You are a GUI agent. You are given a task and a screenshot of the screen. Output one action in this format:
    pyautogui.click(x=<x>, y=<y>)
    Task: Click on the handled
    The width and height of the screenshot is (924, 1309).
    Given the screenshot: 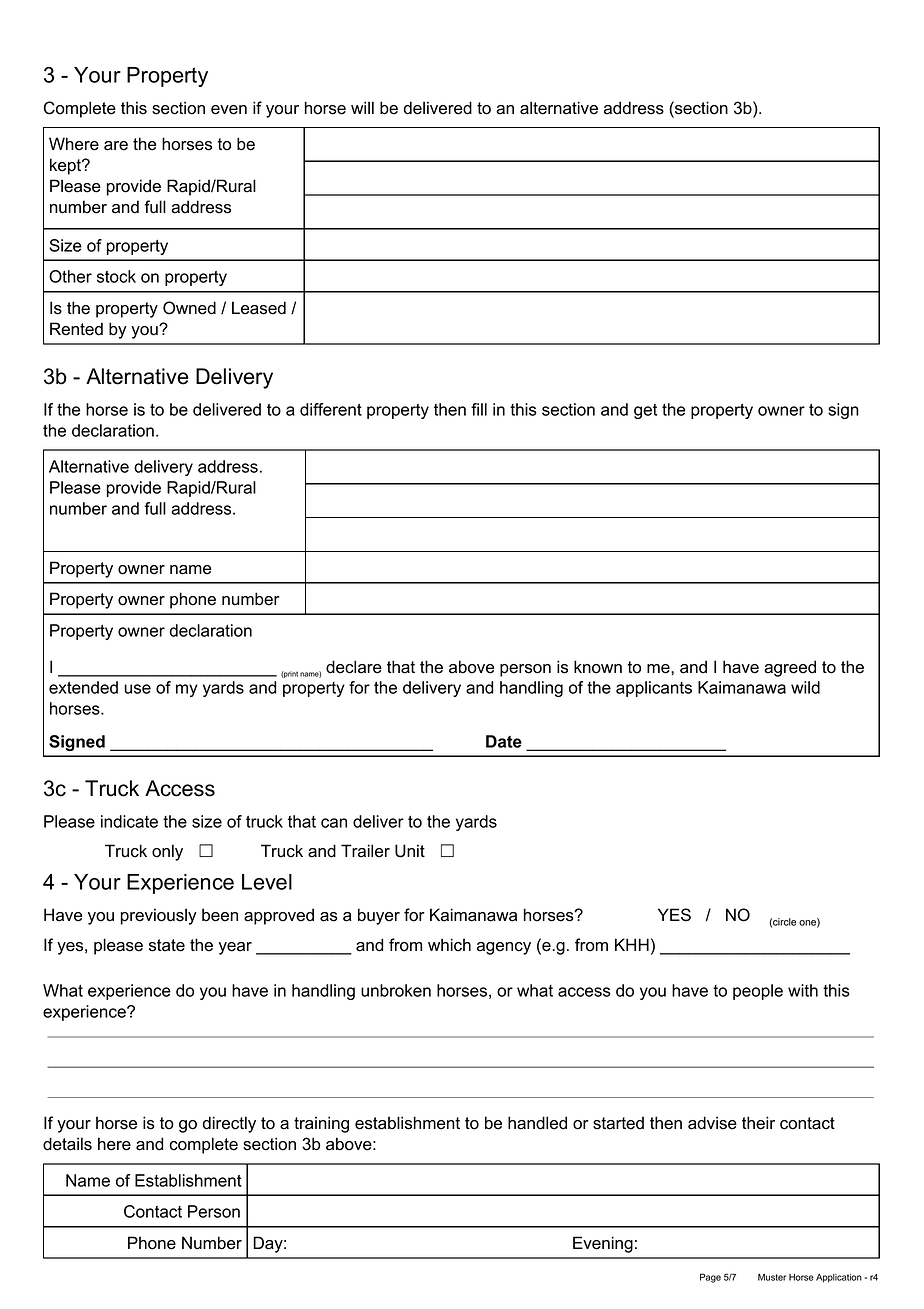 What is the action you would take?
    pyautogui.click(x=537, y=1123)
